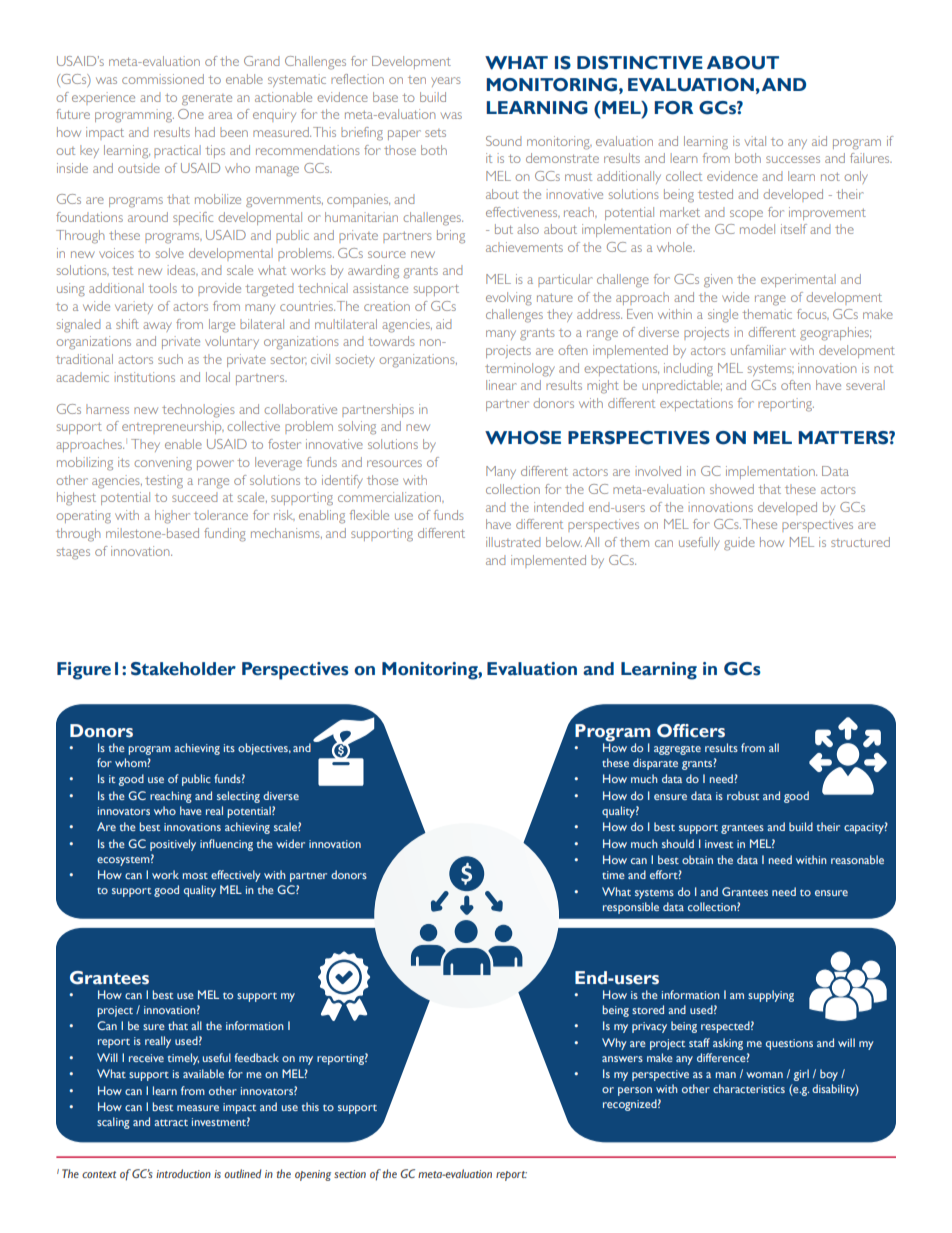 Image resolution: width=952 pixels, height=1233 pixels. I want to click on illustrated, so click(513, 542).
